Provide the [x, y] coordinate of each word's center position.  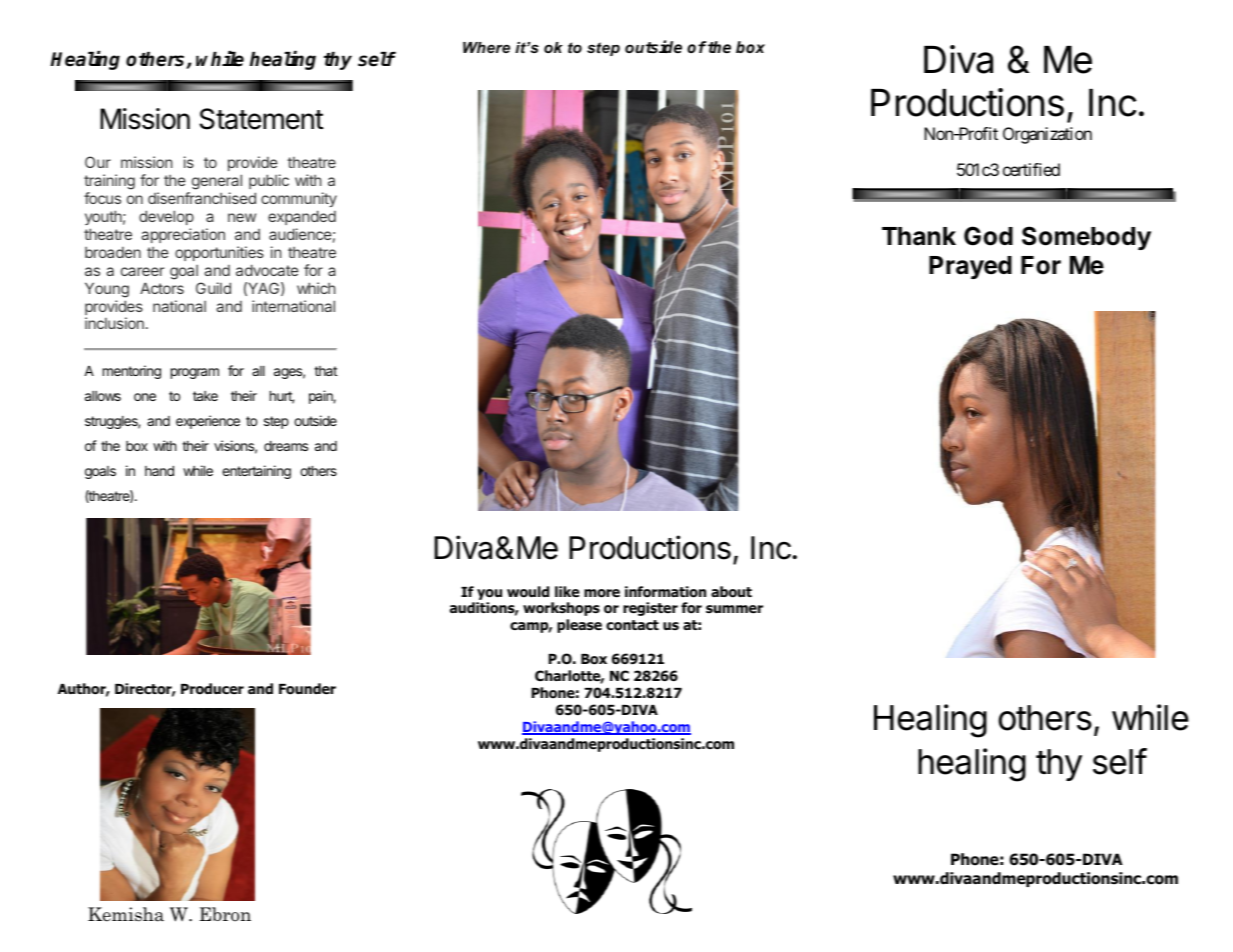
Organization [1047, 135]
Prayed [970, 267]
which [316, 288]
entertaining [256, 472]
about [731, 592]
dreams [286, 446]
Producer [212, 689]
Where [486, 47]
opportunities [219, 253]
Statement [262, 119]
